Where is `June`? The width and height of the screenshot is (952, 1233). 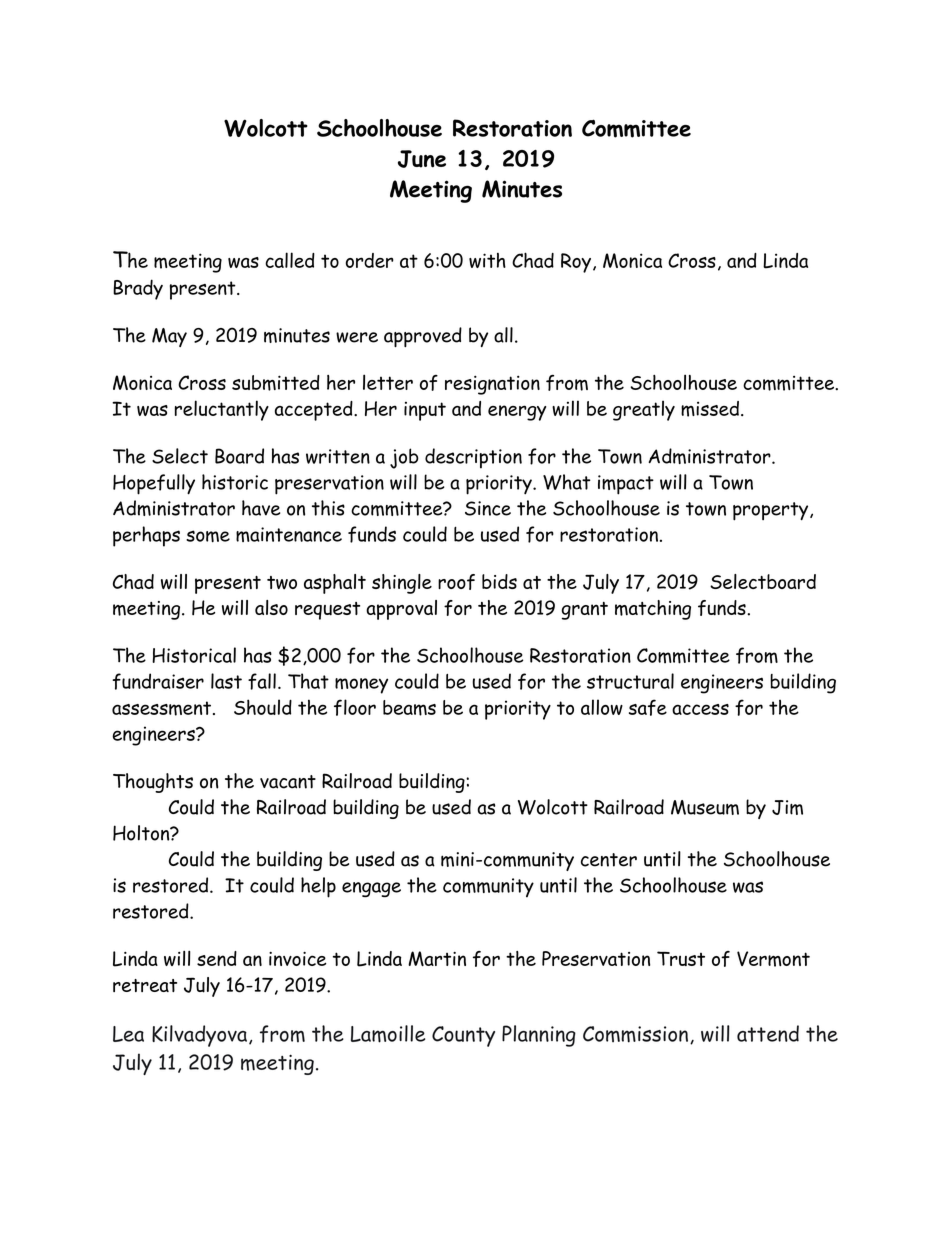
June is located at coordinates (422, 159).
